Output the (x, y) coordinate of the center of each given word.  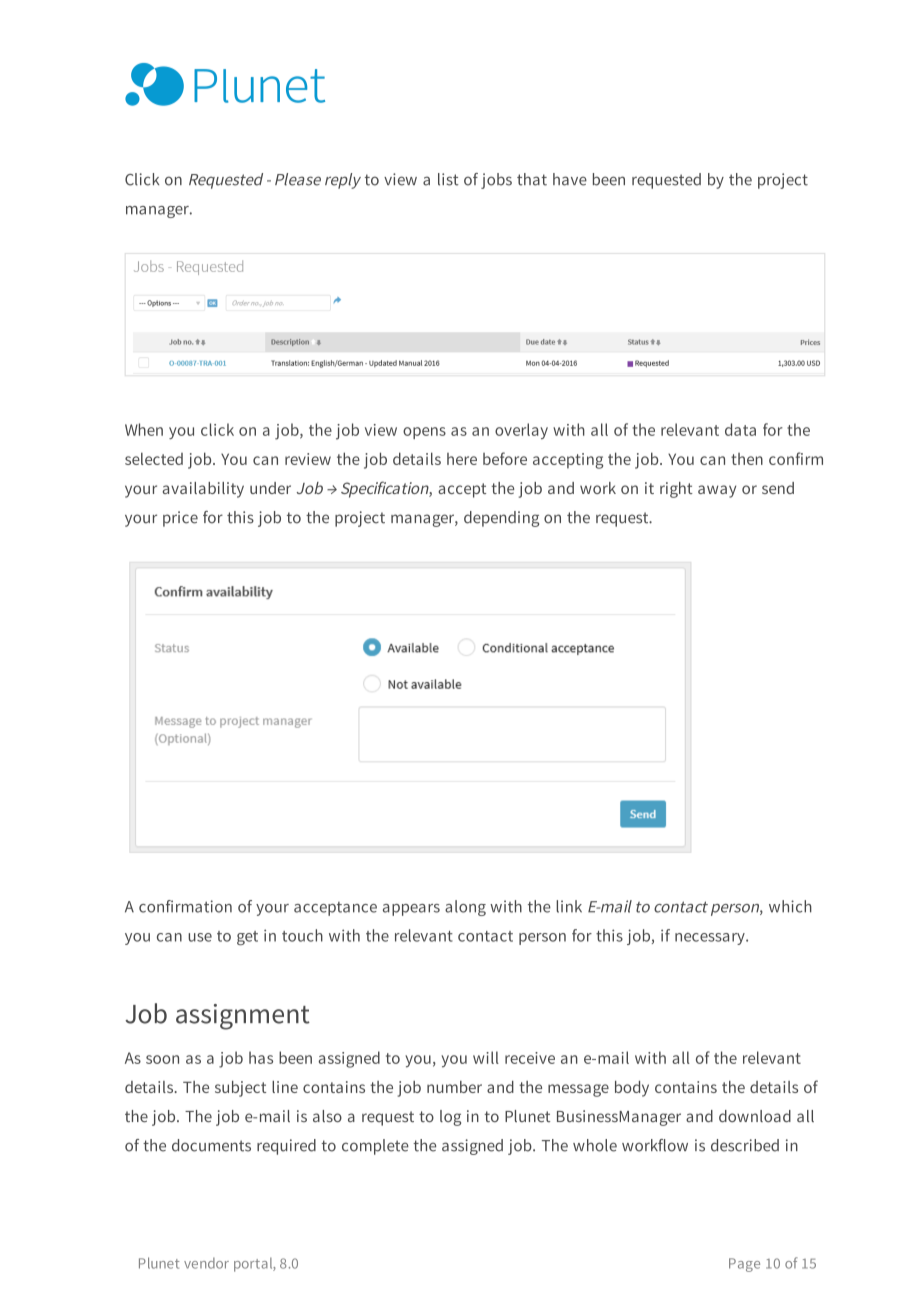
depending (501, 519)
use (200, 937)
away (717, 491)
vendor (206, 1263)
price (180, 519)
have (570, 179)
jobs (496, 181)
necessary (711, 939)
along (465, 908)
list (448, 179)
